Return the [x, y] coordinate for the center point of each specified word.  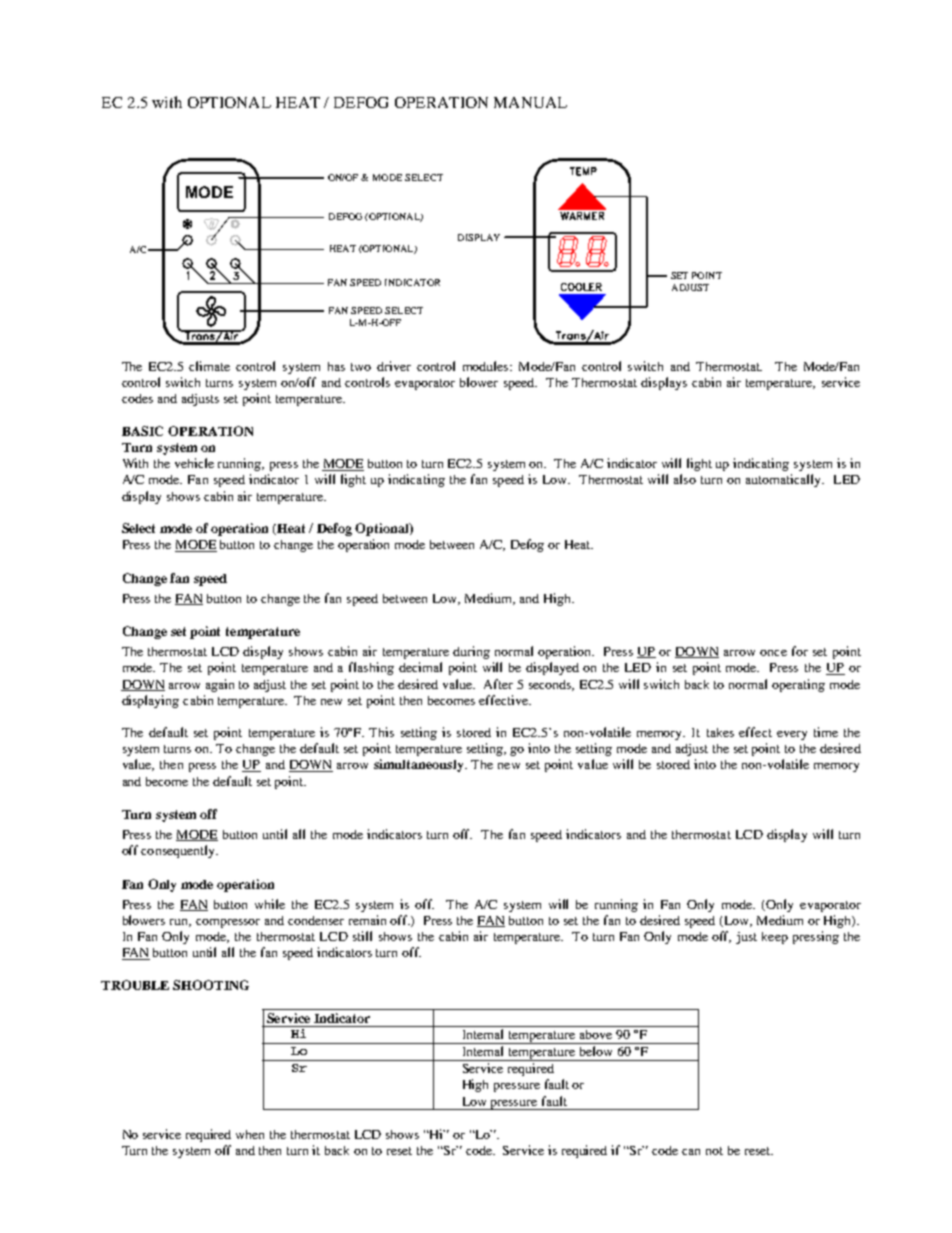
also [685, 479]
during [471, 652]
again [220, 685]
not [714, 1151]
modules [487, 366]
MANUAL [530, 102]
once [773, 653]
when [250, 1134]
